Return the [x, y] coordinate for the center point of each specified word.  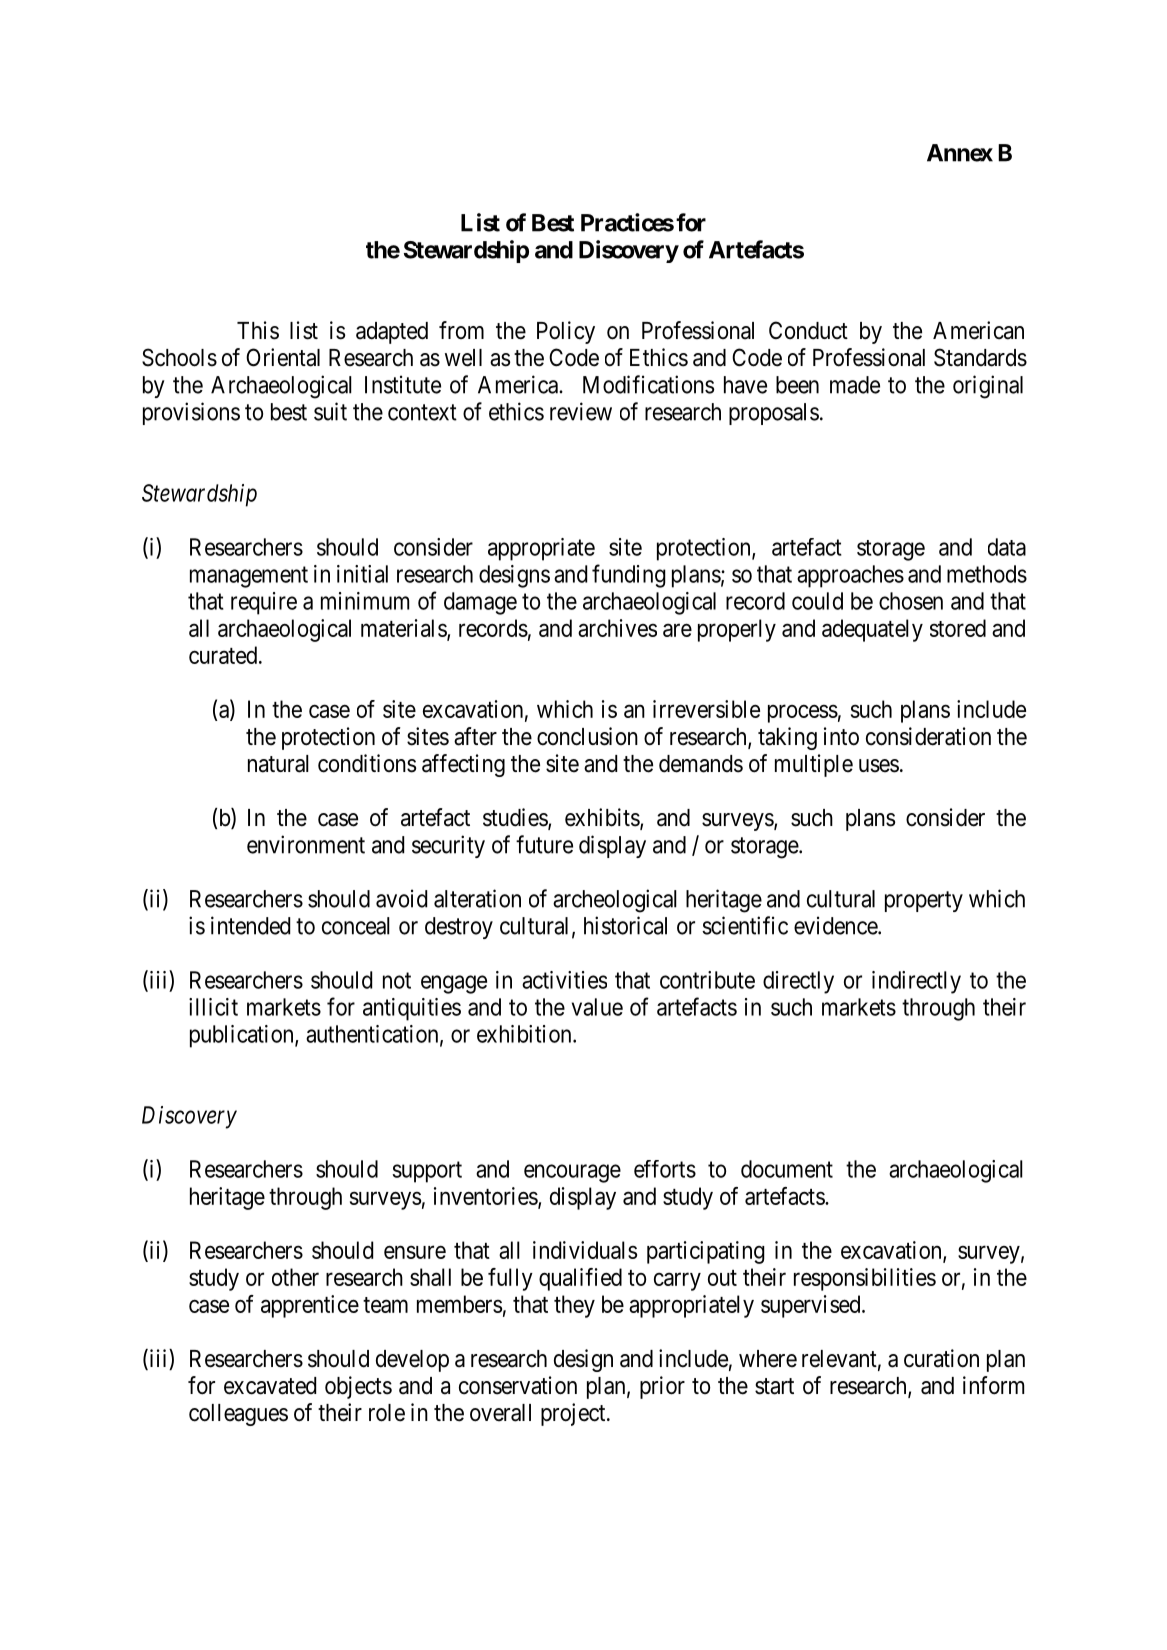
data [1007, 547]
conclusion [587, 736]
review [581, 411]
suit [330, 411]
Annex [960, 153]
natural [278, 764]
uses [879, 766]
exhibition [525, 1034]
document [787, 1169]
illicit [213, 1007]
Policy [566, 332]
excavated [270, 1386]
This [258, 330]
